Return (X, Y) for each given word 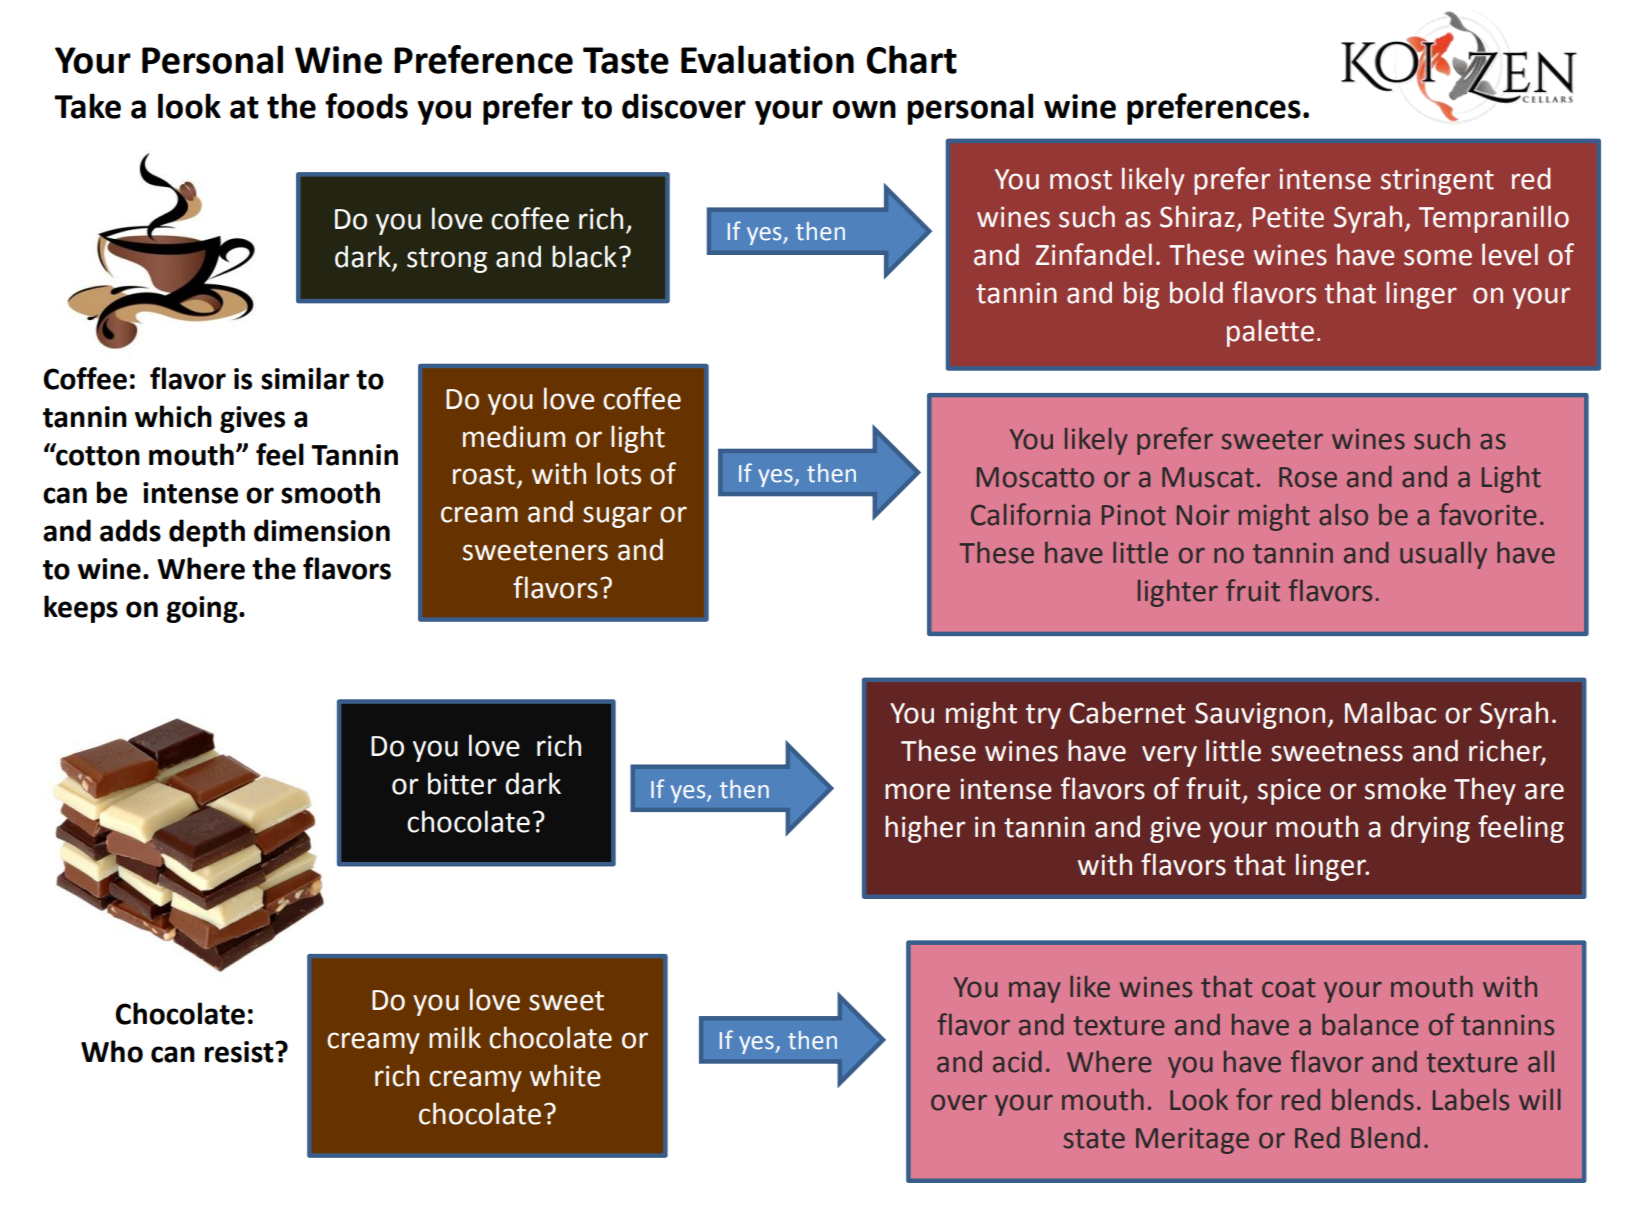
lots (619, 473)
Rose (1308, 477)
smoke (1405, 788)
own (864, 109)
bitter (462, 783)
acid (1017, 1062)
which (173, 416)
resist (240, 1052)
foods (366, 106)
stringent (1437, 181)
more (917, 791)
